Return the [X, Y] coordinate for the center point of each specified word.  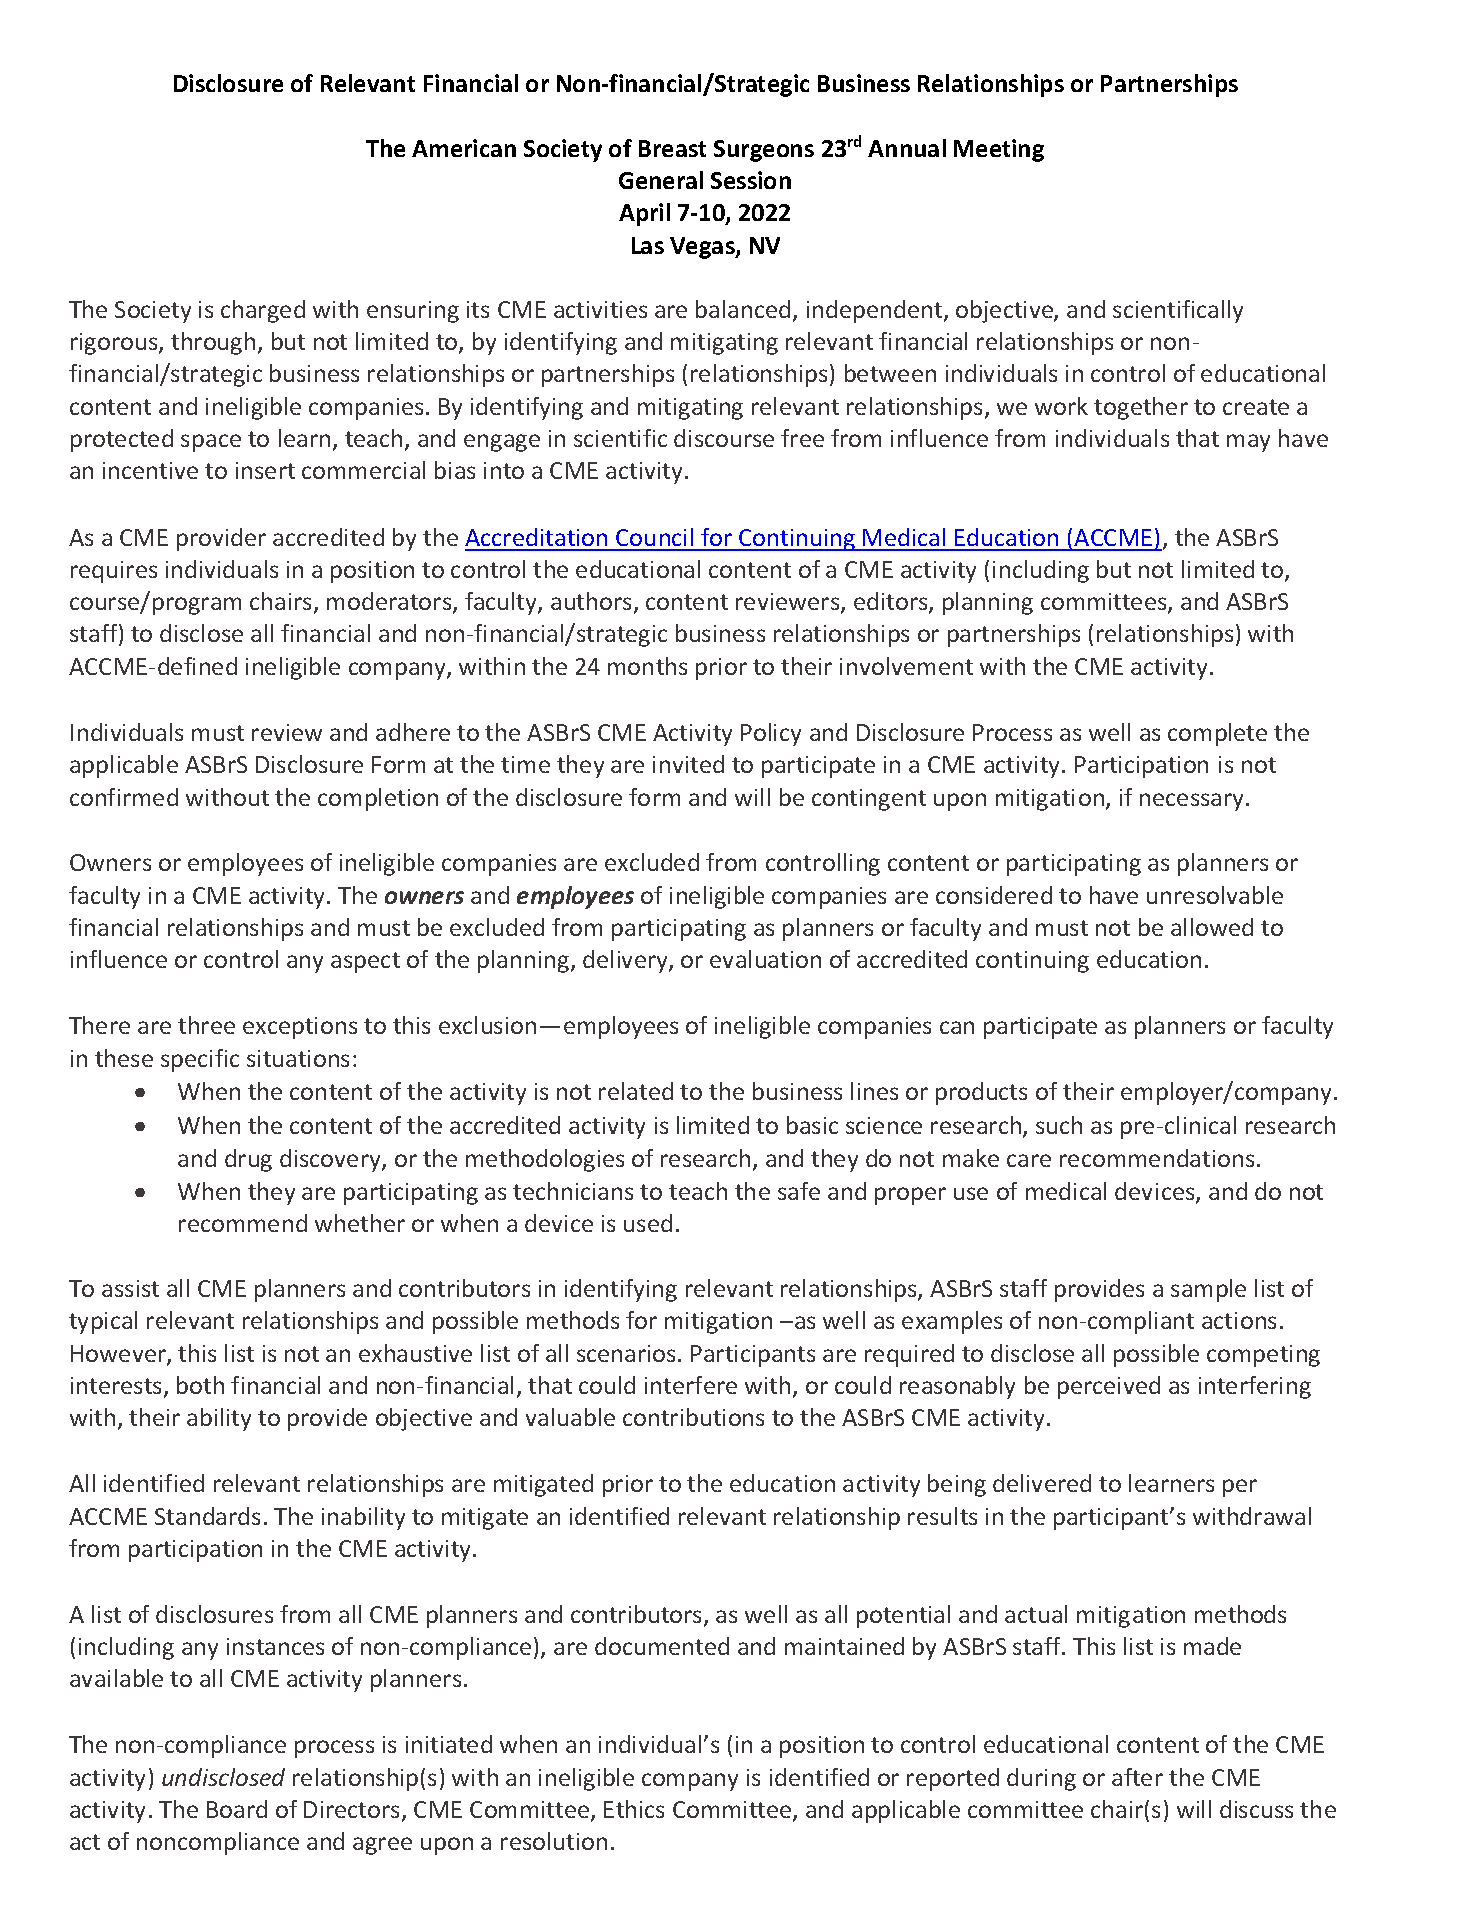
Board [237, 1809]
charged [263, 311]
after [1137, 1777]
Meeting [999, 150]
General [661, 180]
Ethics [634, 1809]
